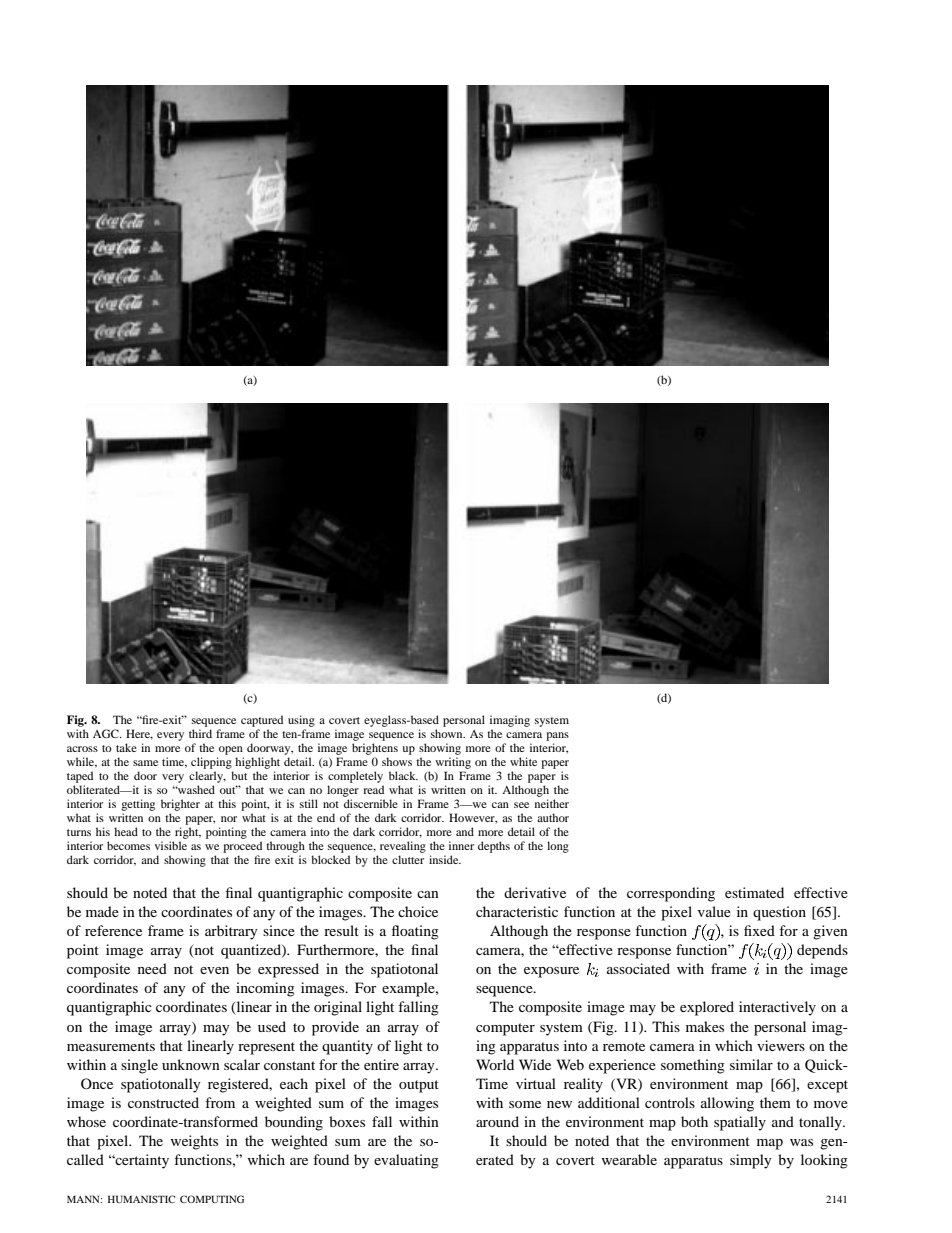 The height and width of the page is (1233, 952). What do you see at coordinates (141, 1199) in the page?
I see `HUMANISTIC` at bounding box center [141, 1199].
